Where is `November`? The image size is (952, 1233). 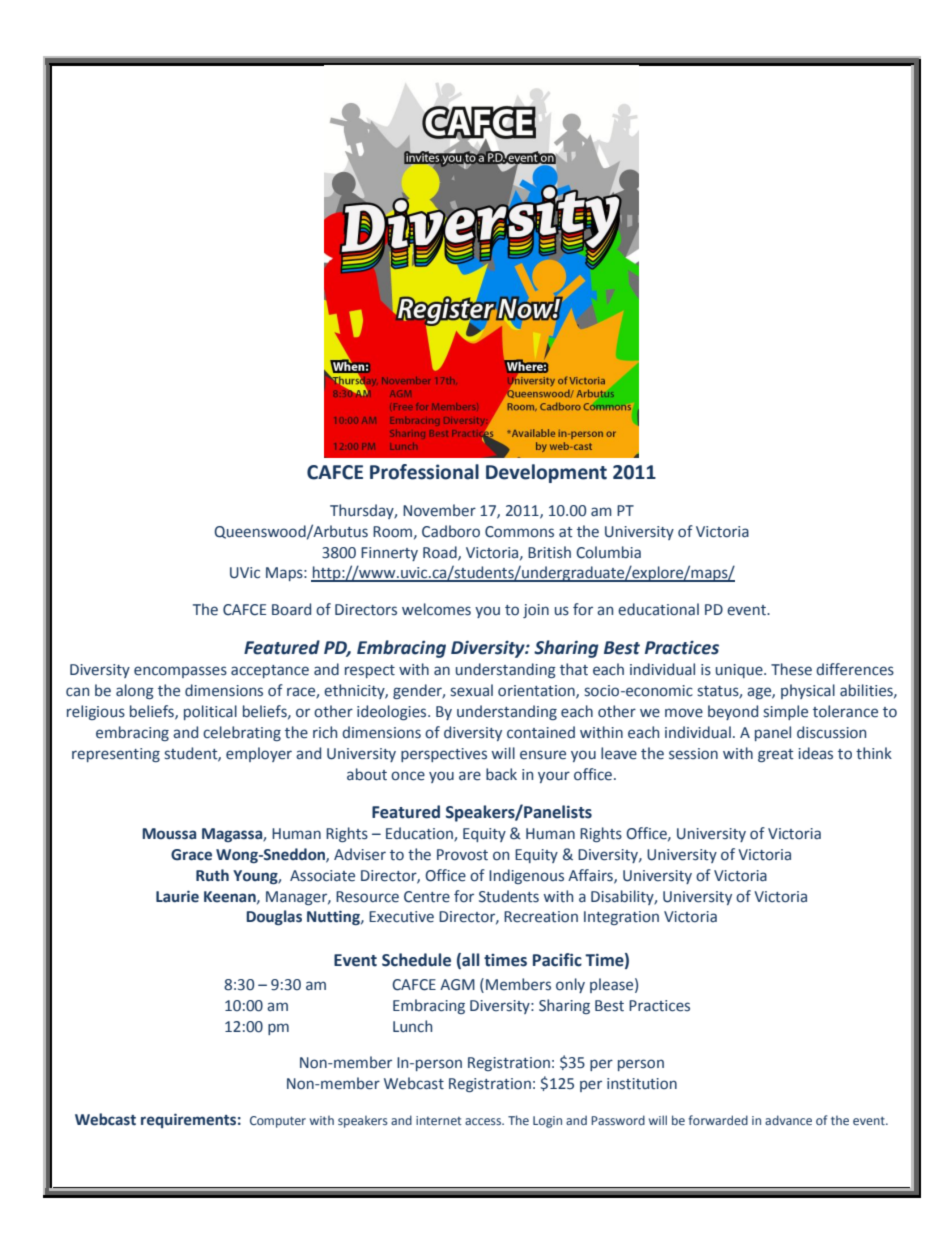 November is located at coordinates (439, 510).
